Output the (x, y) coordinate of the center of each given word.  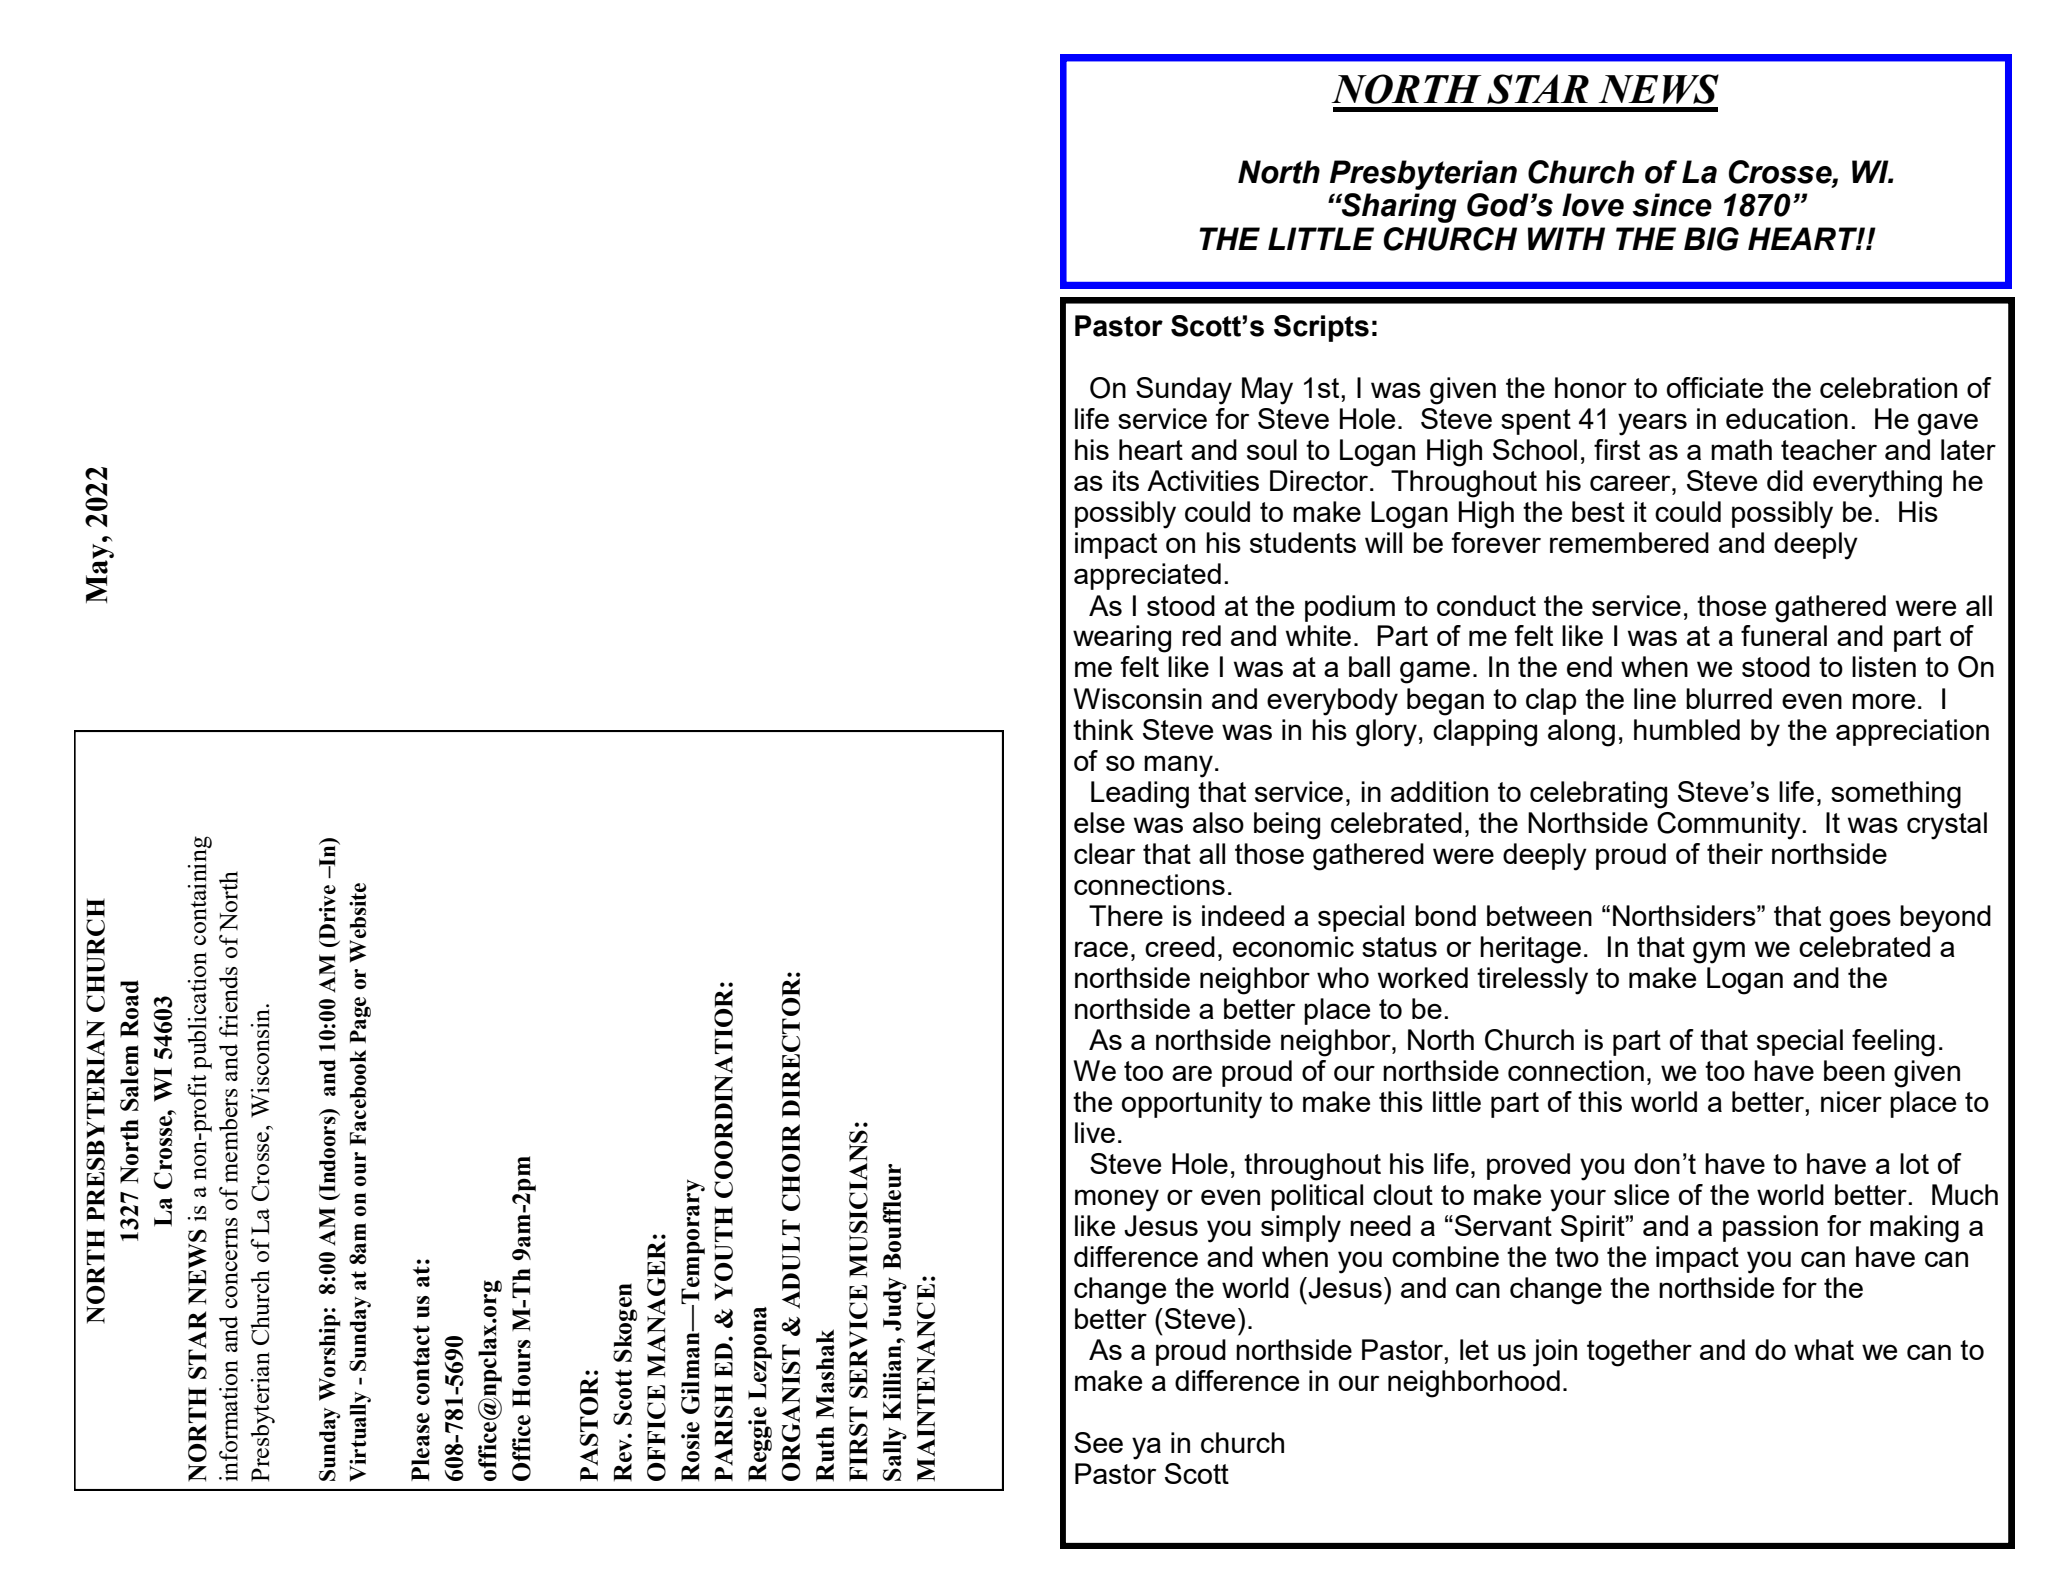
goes (1860, 921)
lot (1914, 1163)
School (1535, 449)
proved (1528, 1166)
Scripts (1321, 328)
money (1117, 1200)
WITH (1566, 238)
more (1883, 701)
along (1581, 733)
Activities (1203, 480)
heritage (1530, 950)
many (1178, 766)
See (1098, 1442)
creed (1180, 946)
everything (1877, 484)
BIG (1711, 239)
